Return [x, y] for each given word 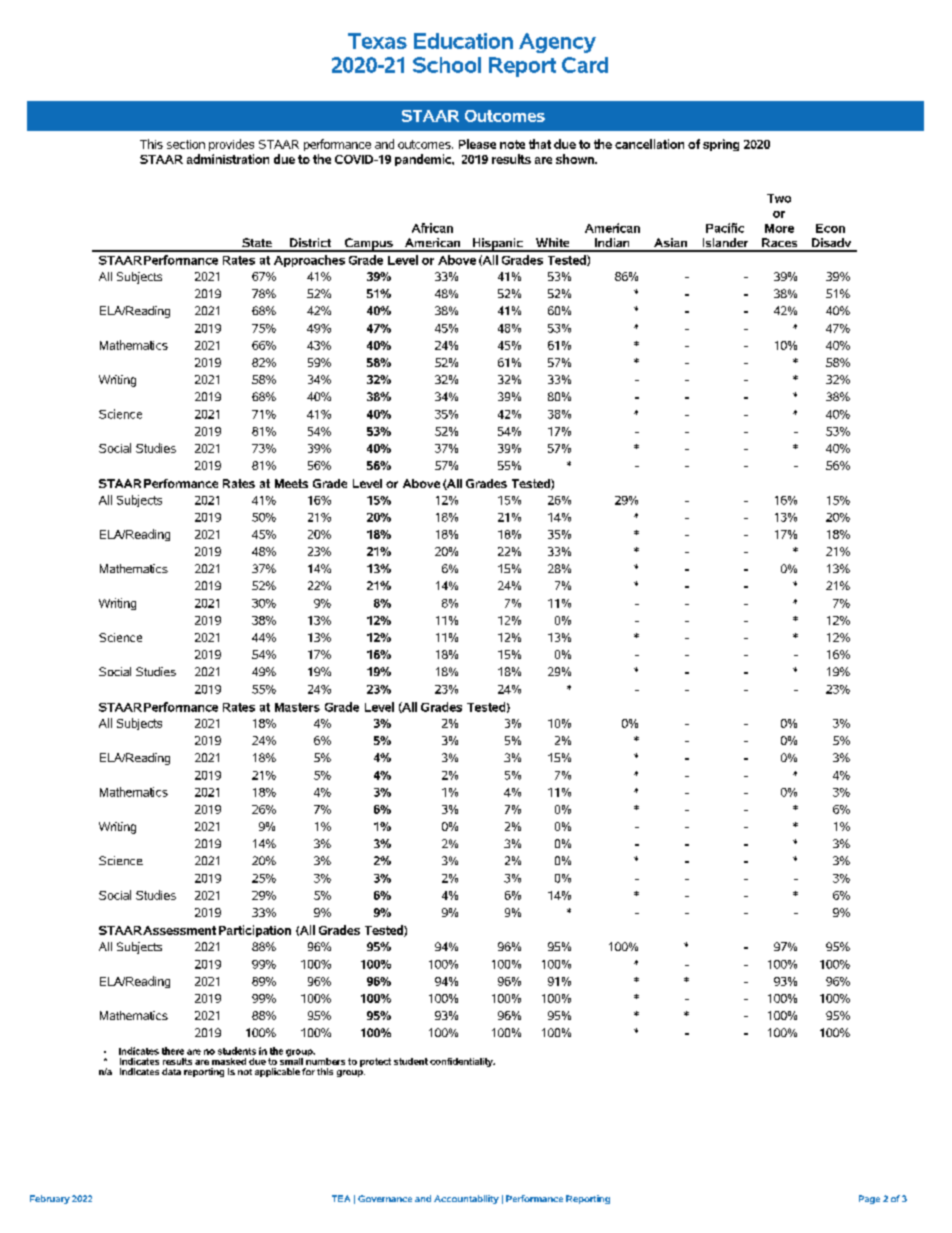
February [50, 1199]
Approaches [309, 261]
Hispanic [497, 245]
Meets [291, 483]
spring [721, 145]
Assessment [179, 930]
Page [869, 1199]
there [173, 1051]
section [186, 144]
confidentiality [462, 1062]
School [447, 65]
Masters [297, 707]
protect [375, 1062]
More [779, 228]
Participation [255, 931]
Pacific [725, 228]
